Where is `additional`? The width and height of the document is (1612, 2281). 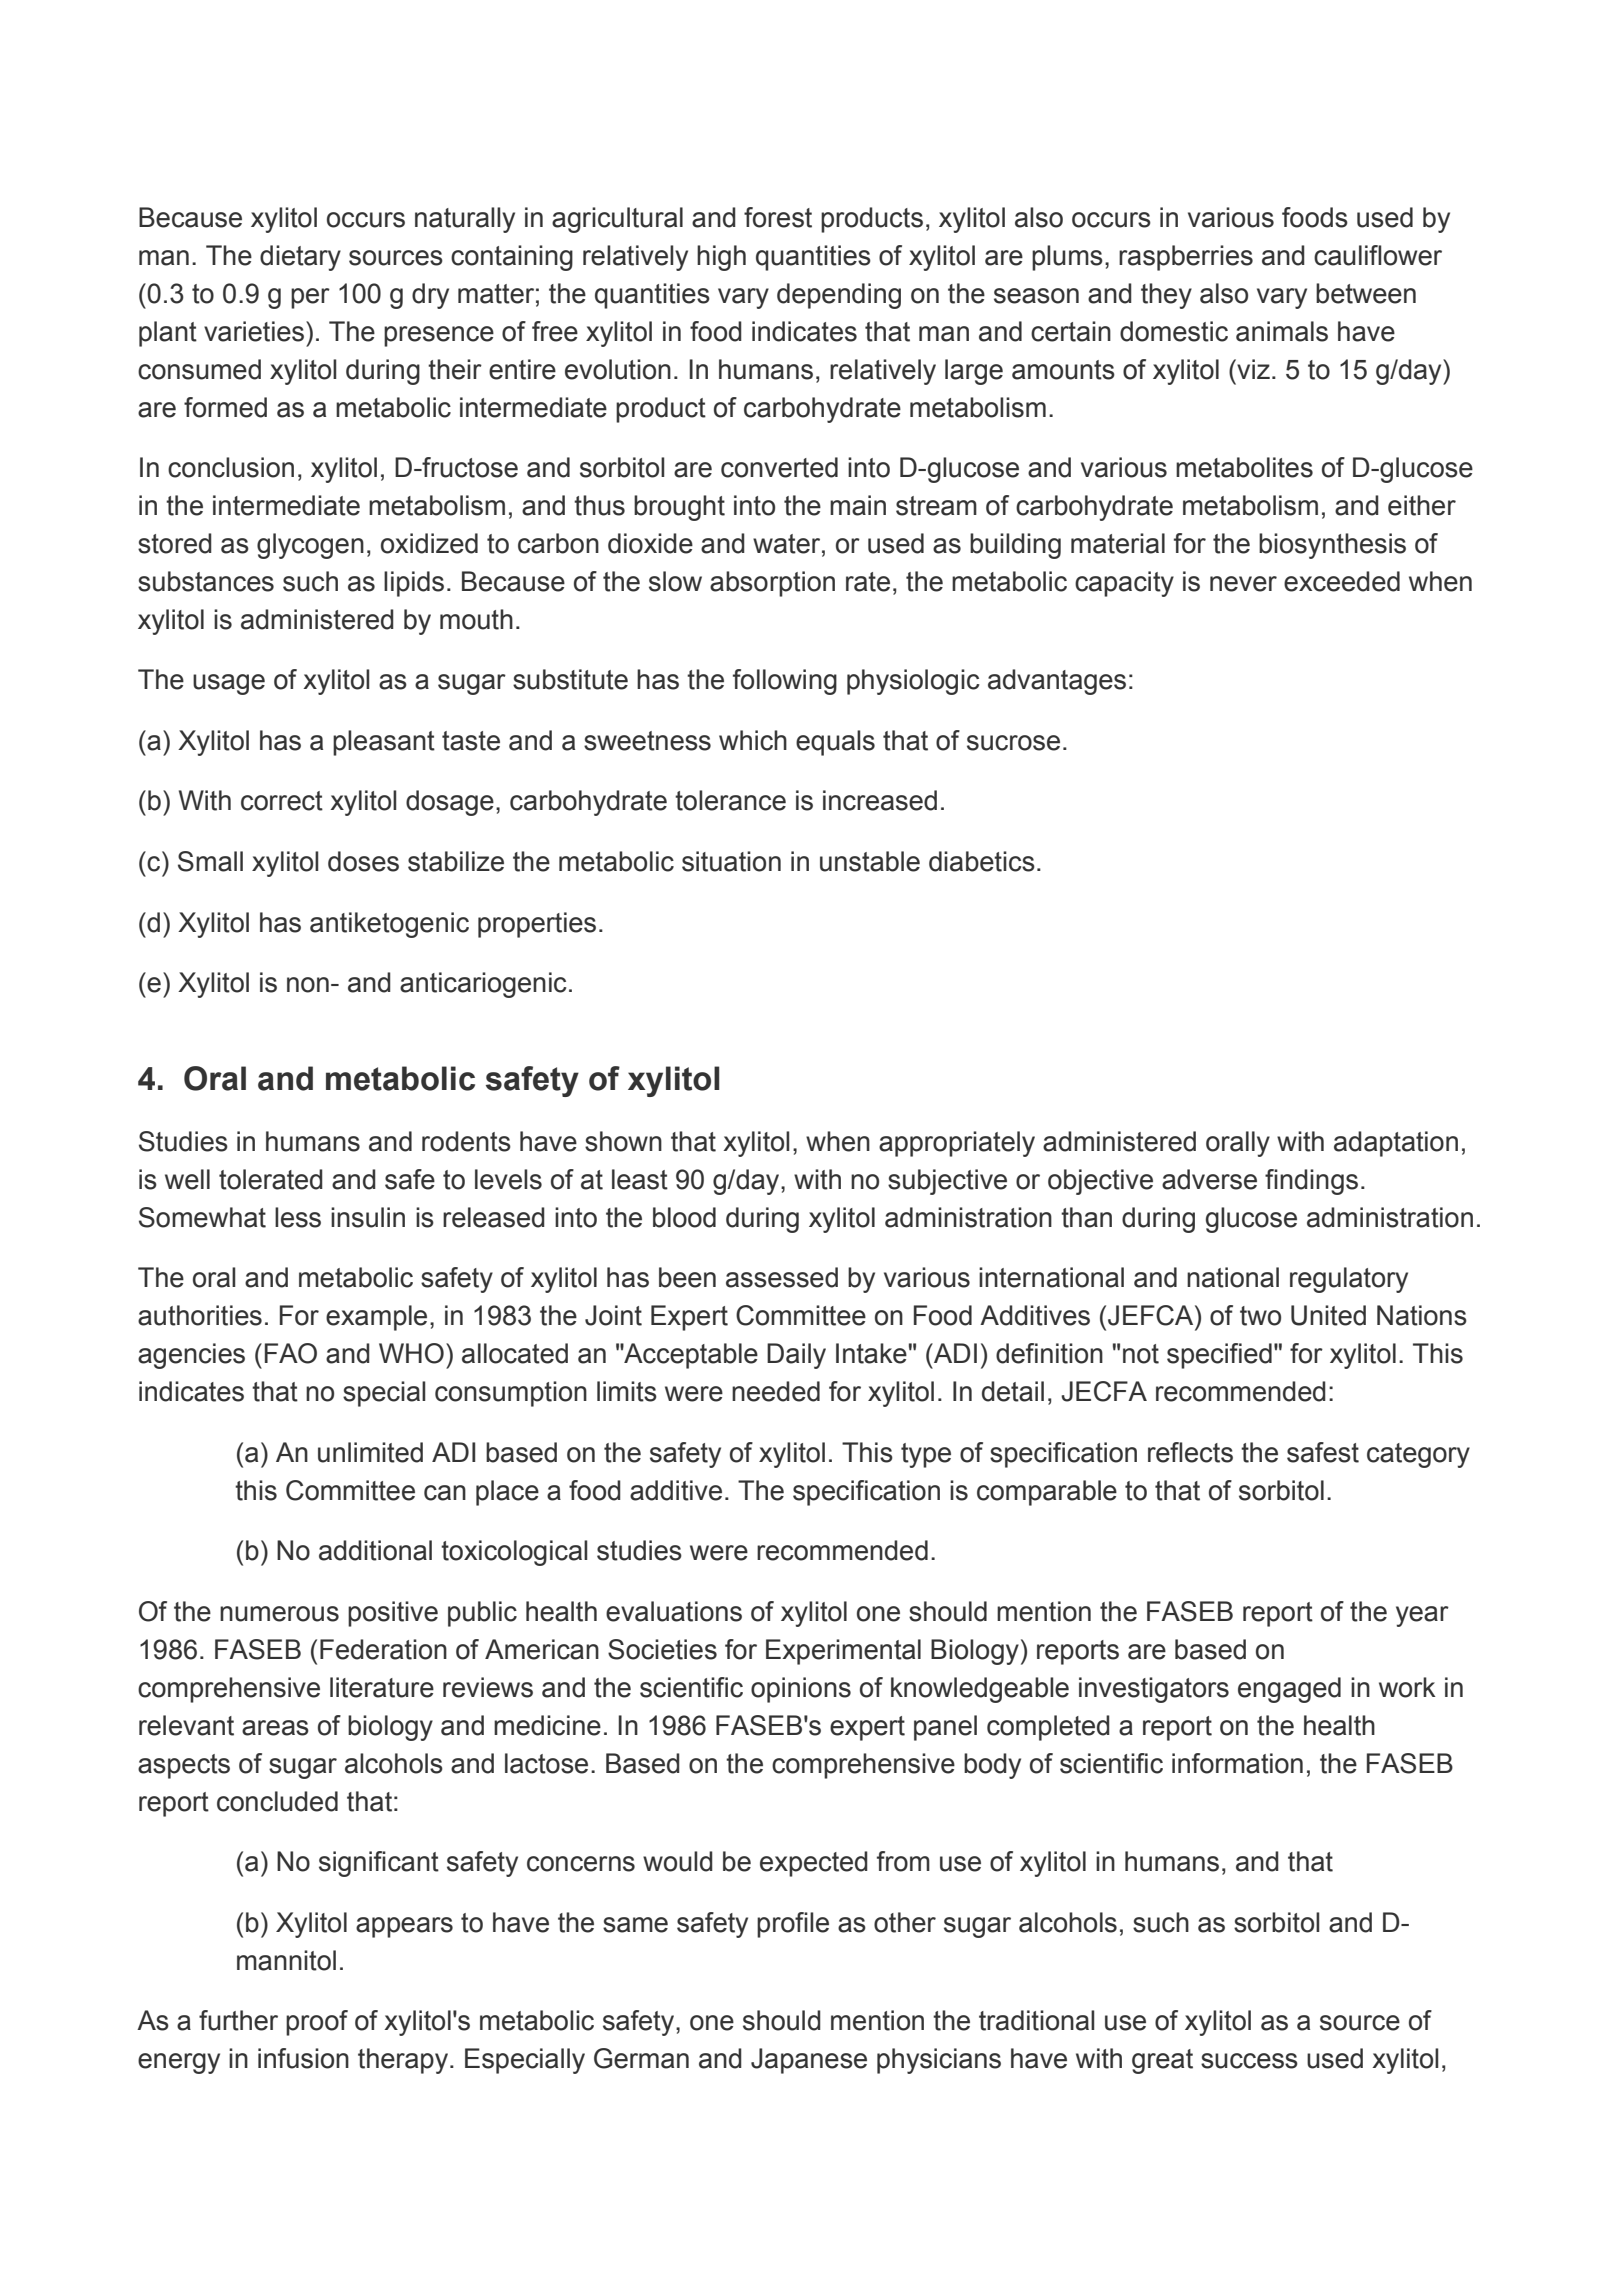
additional is located at coordinates (375, 1550).
